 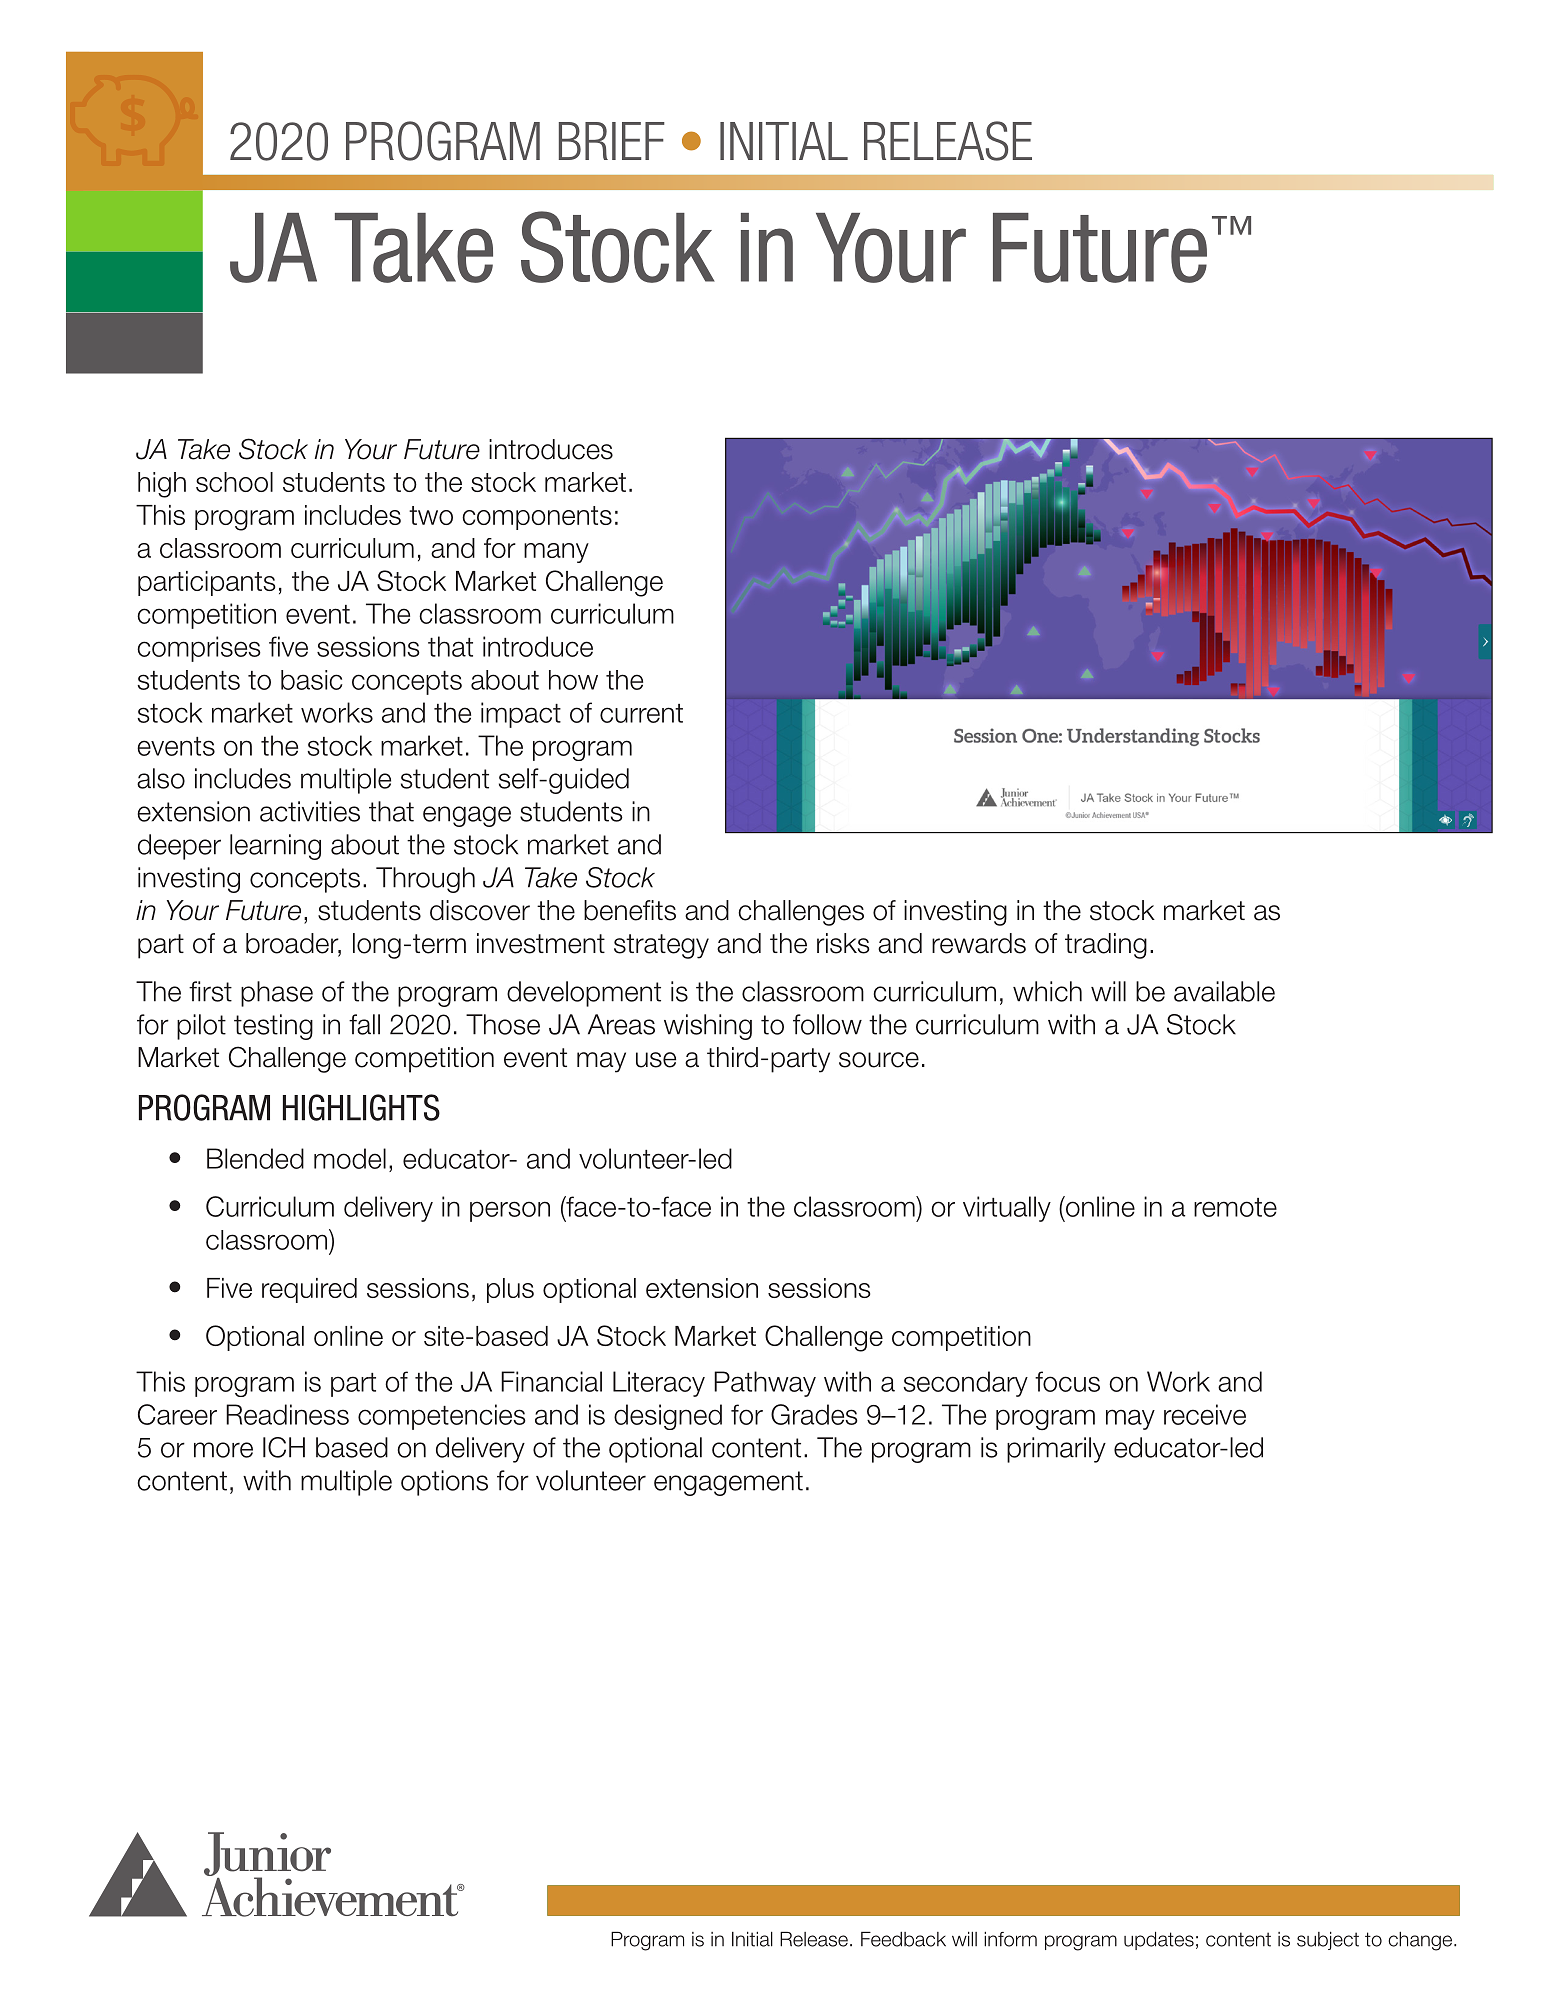 What do you see at coordinates (1224, 991) in the screenshot?
I see `available` at bounding box center [1224, 991].
